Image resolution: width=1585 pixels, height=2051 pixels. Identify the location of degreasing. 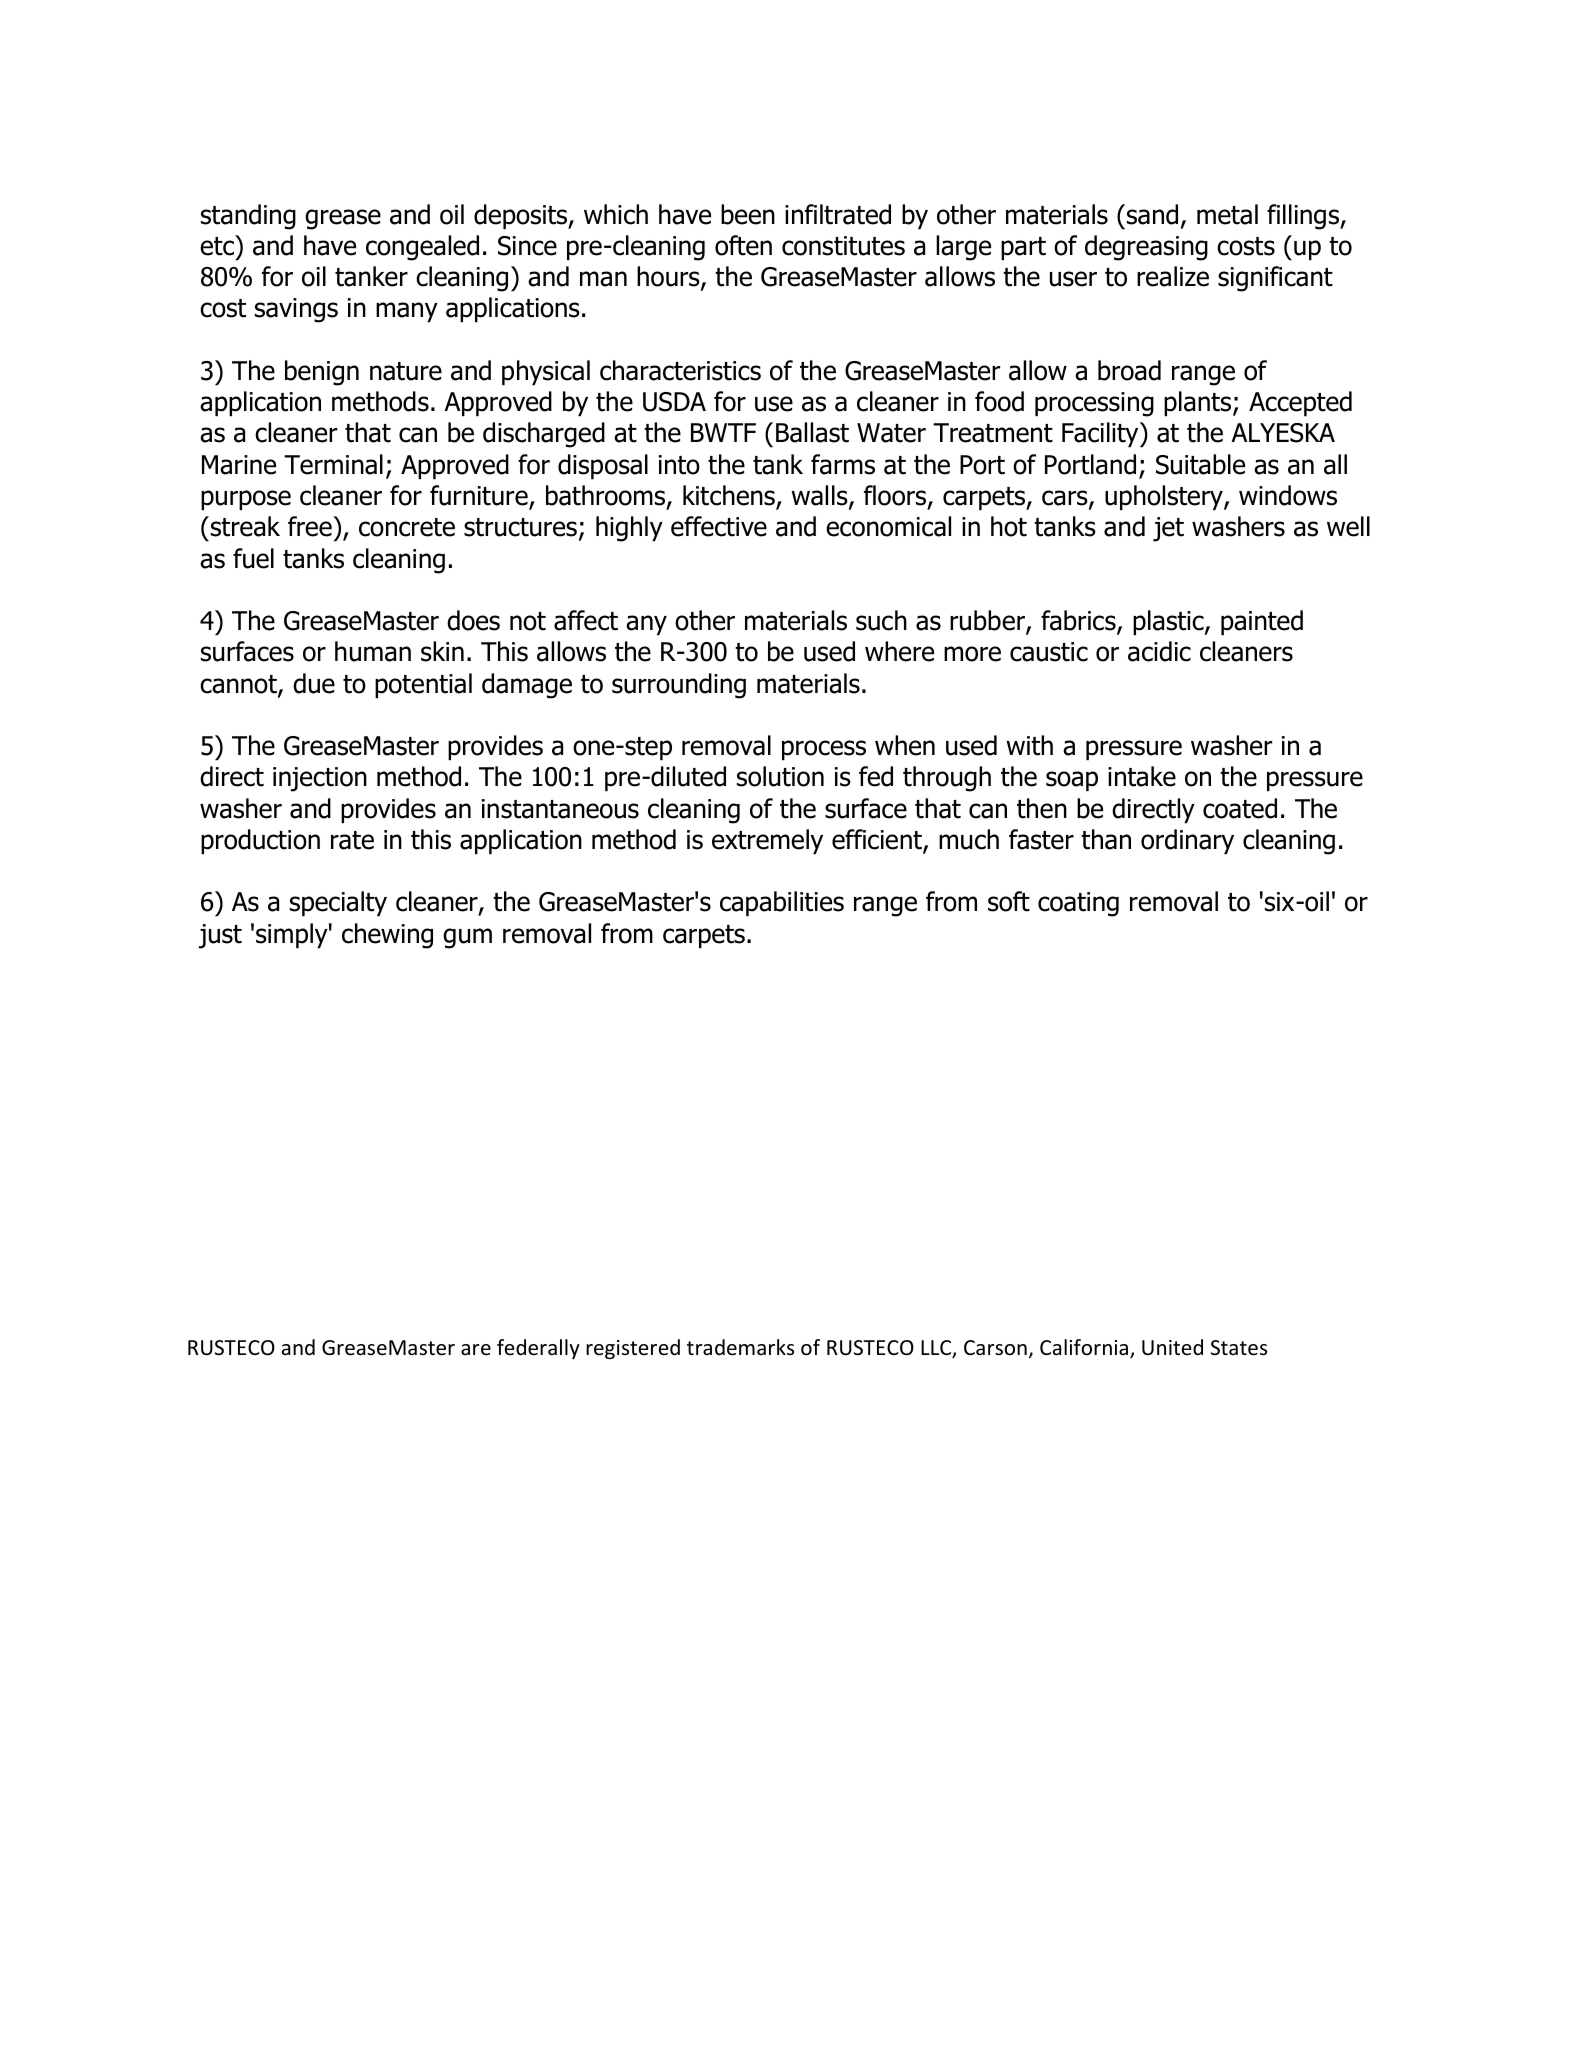
(1146, 248).
